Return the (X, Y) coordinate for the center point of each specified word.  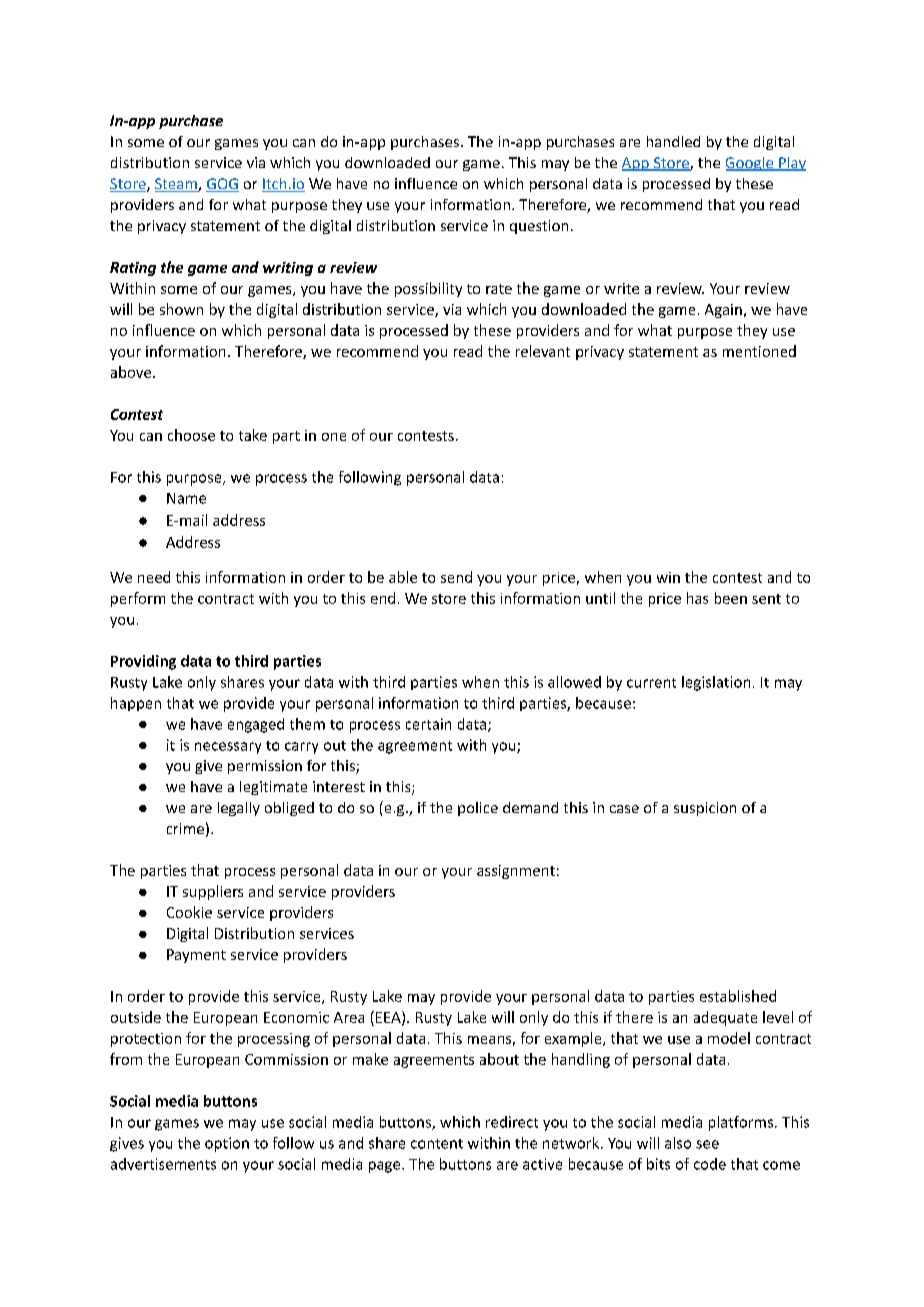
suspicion (705, 809)
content (437, 1144)
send (456, 577)
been (731, 598)
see (707, 1144)
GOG (222, 185)
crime (185, 828)
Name (186, 498)
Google (751, 164)
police (478, 809)
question (539, 227)
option (227, 1144)
